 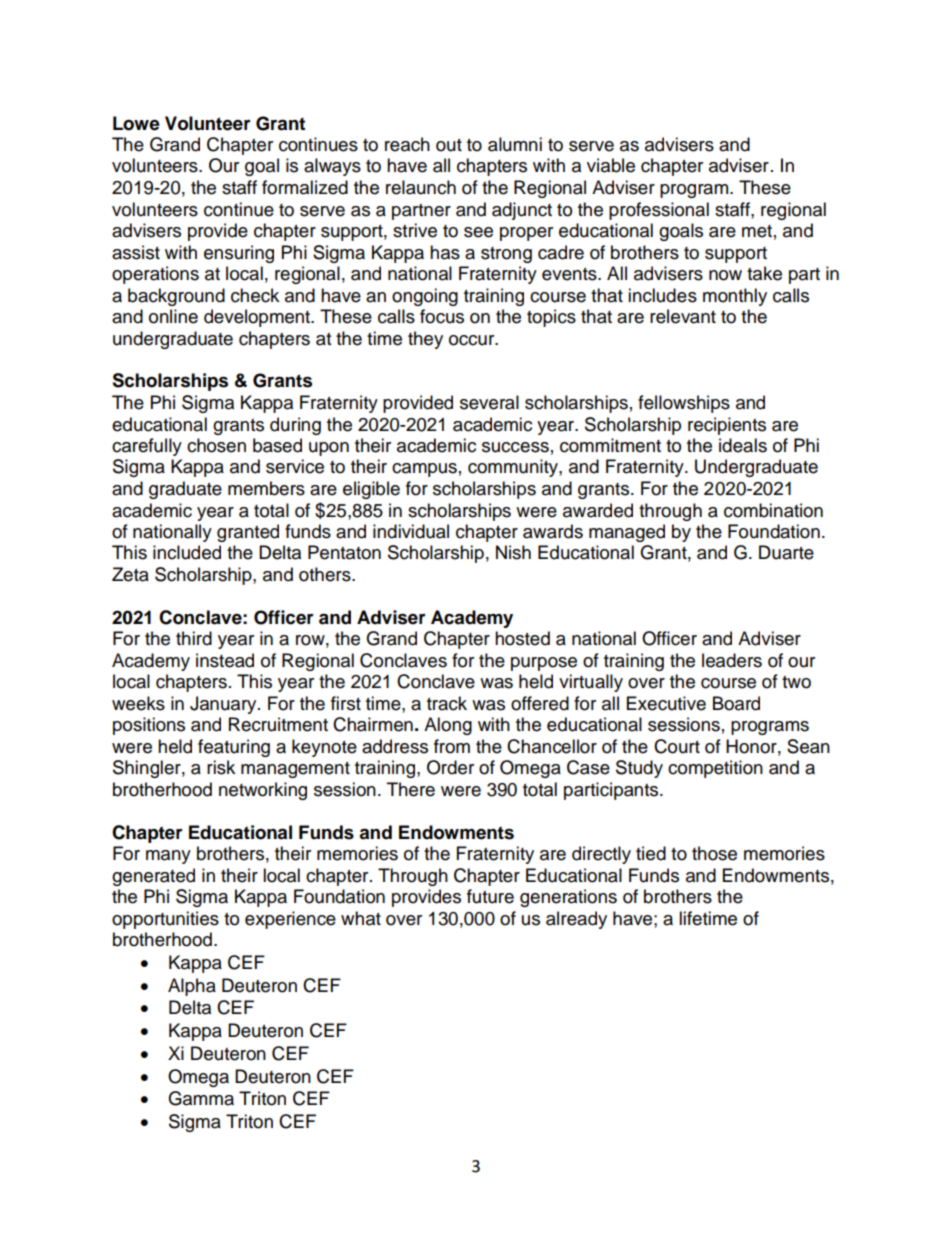 What do you see at coordinates (732, 660) in the screenshot?
I see `leaders` at bounding box center [732, 660].
